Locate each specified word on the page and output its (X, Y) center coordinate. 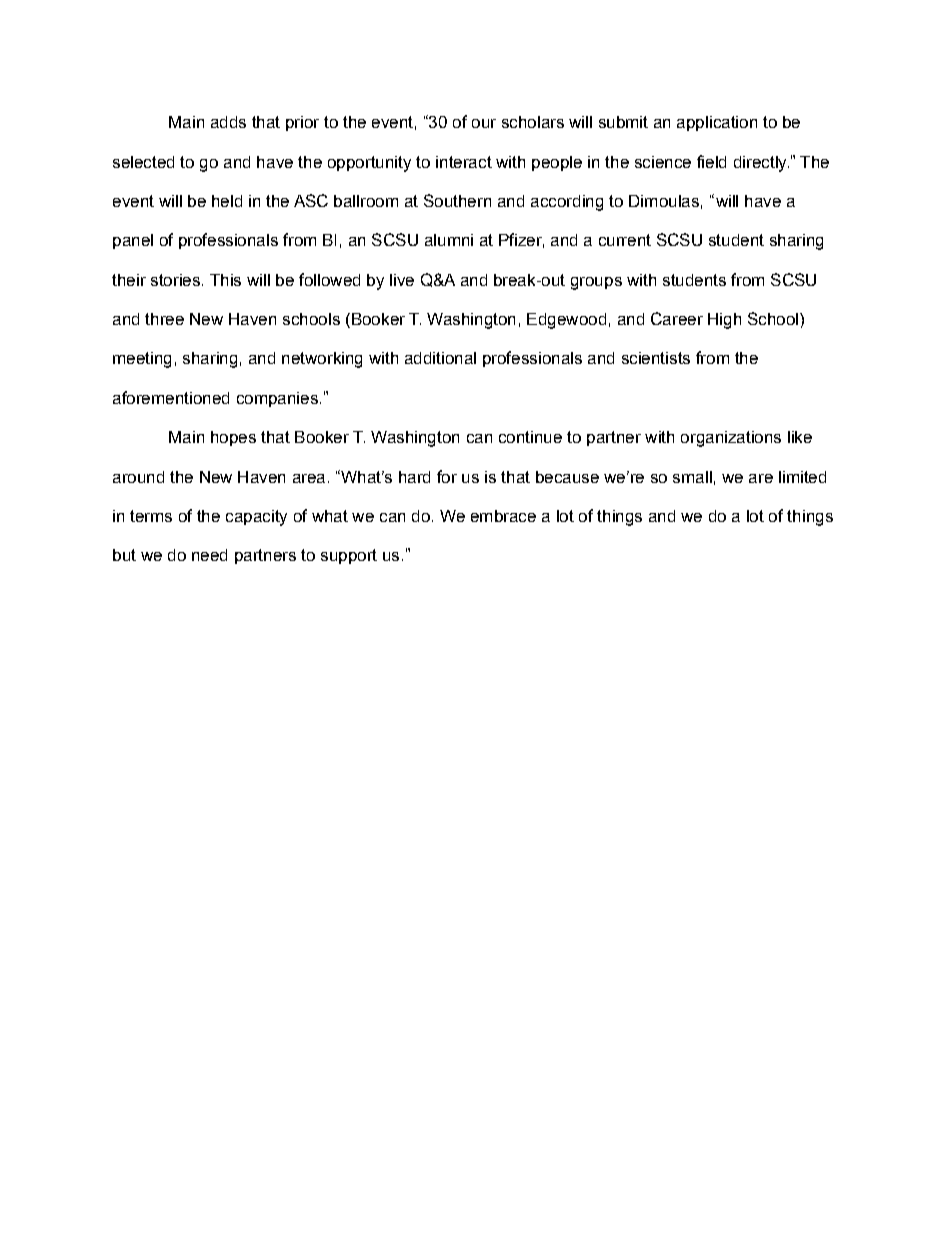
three (164, 319)
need (209, 555)
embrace (503, 516)
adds (228, 122)
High (724, 321)
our (484, 123)
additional (440, 358)
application (717, 123)
